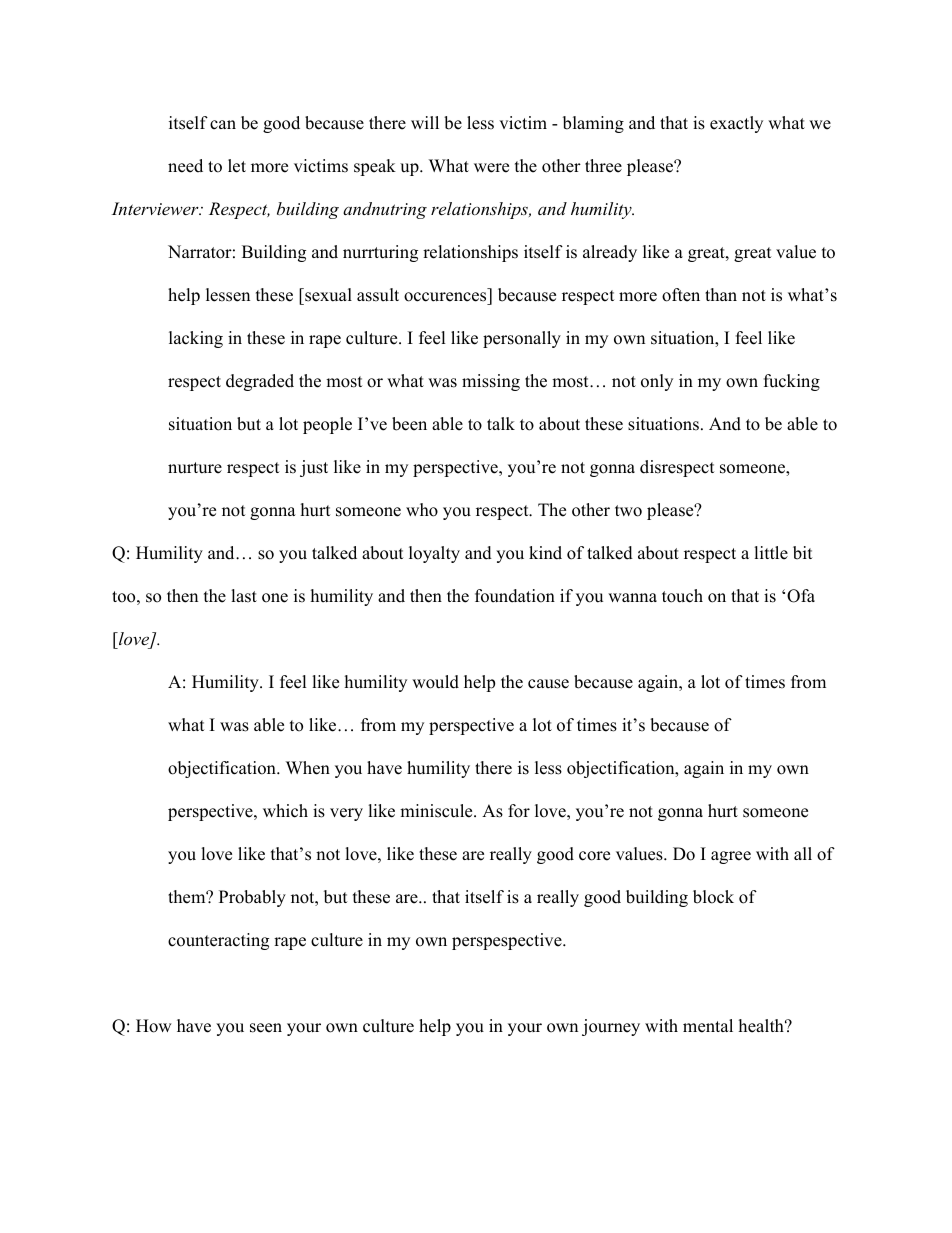  What do you see at coordinates (515, 596) in the screenshot?
I see `foundation` at bounding box center [515, 596].
